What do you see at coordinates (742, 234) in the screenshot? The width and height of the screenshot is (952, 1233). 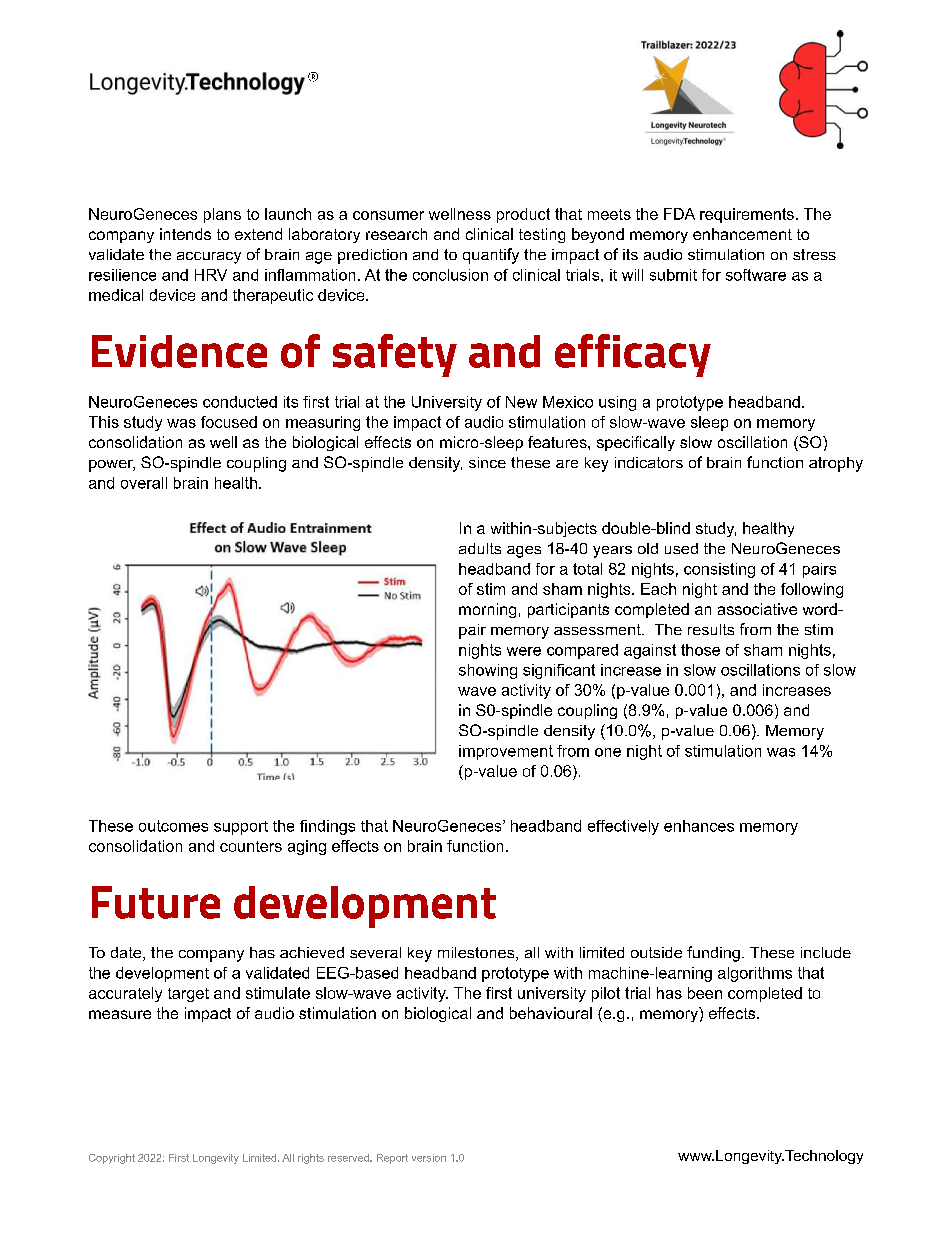 I see `enhancement` at bounding box center [742, 234].
